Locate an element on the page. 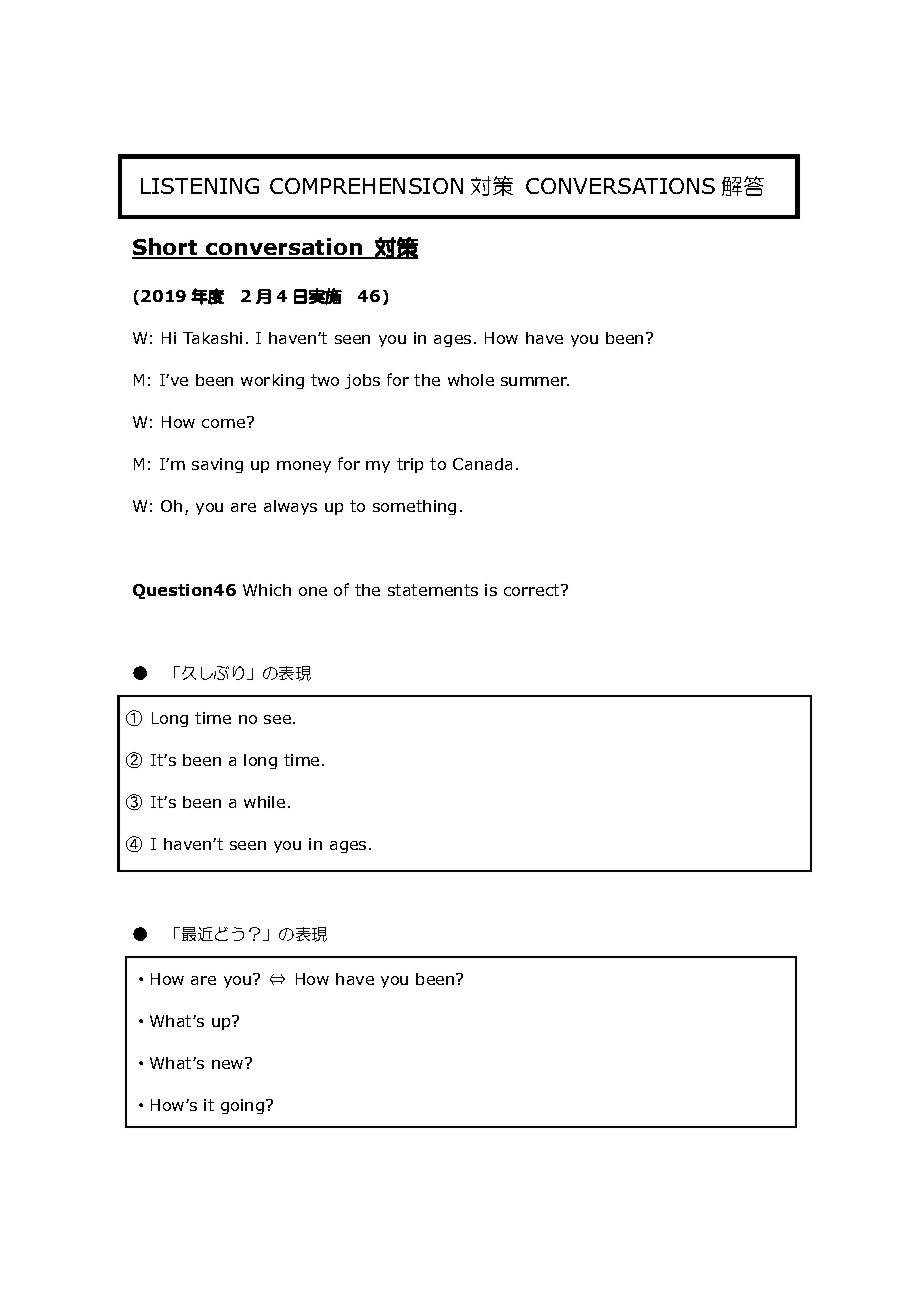 Image resolution: width=924 pixels, height=1308 pixels. something is located at coordinates (414, 507).
